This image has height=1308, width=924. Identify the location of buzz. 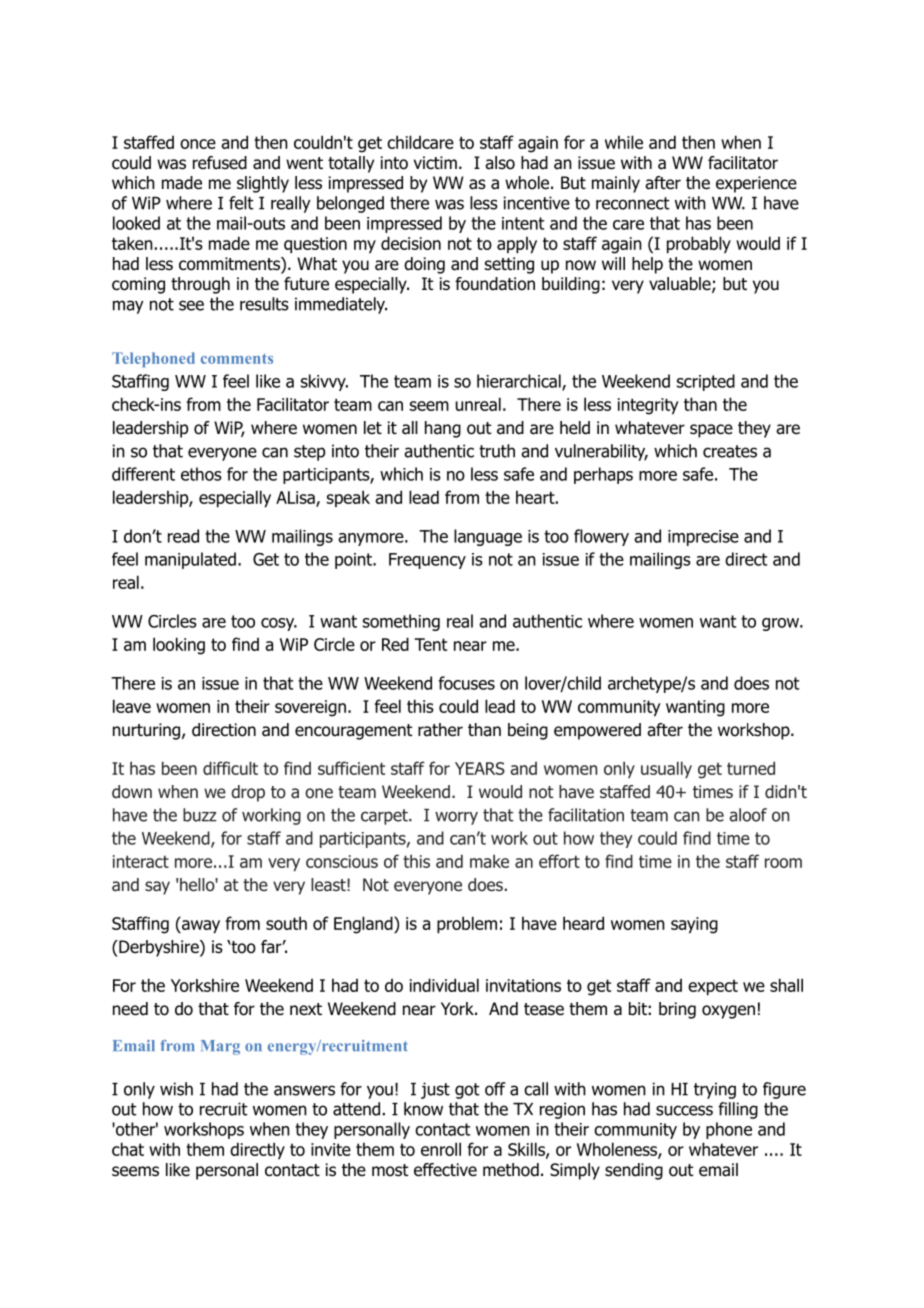
(200, 815).
